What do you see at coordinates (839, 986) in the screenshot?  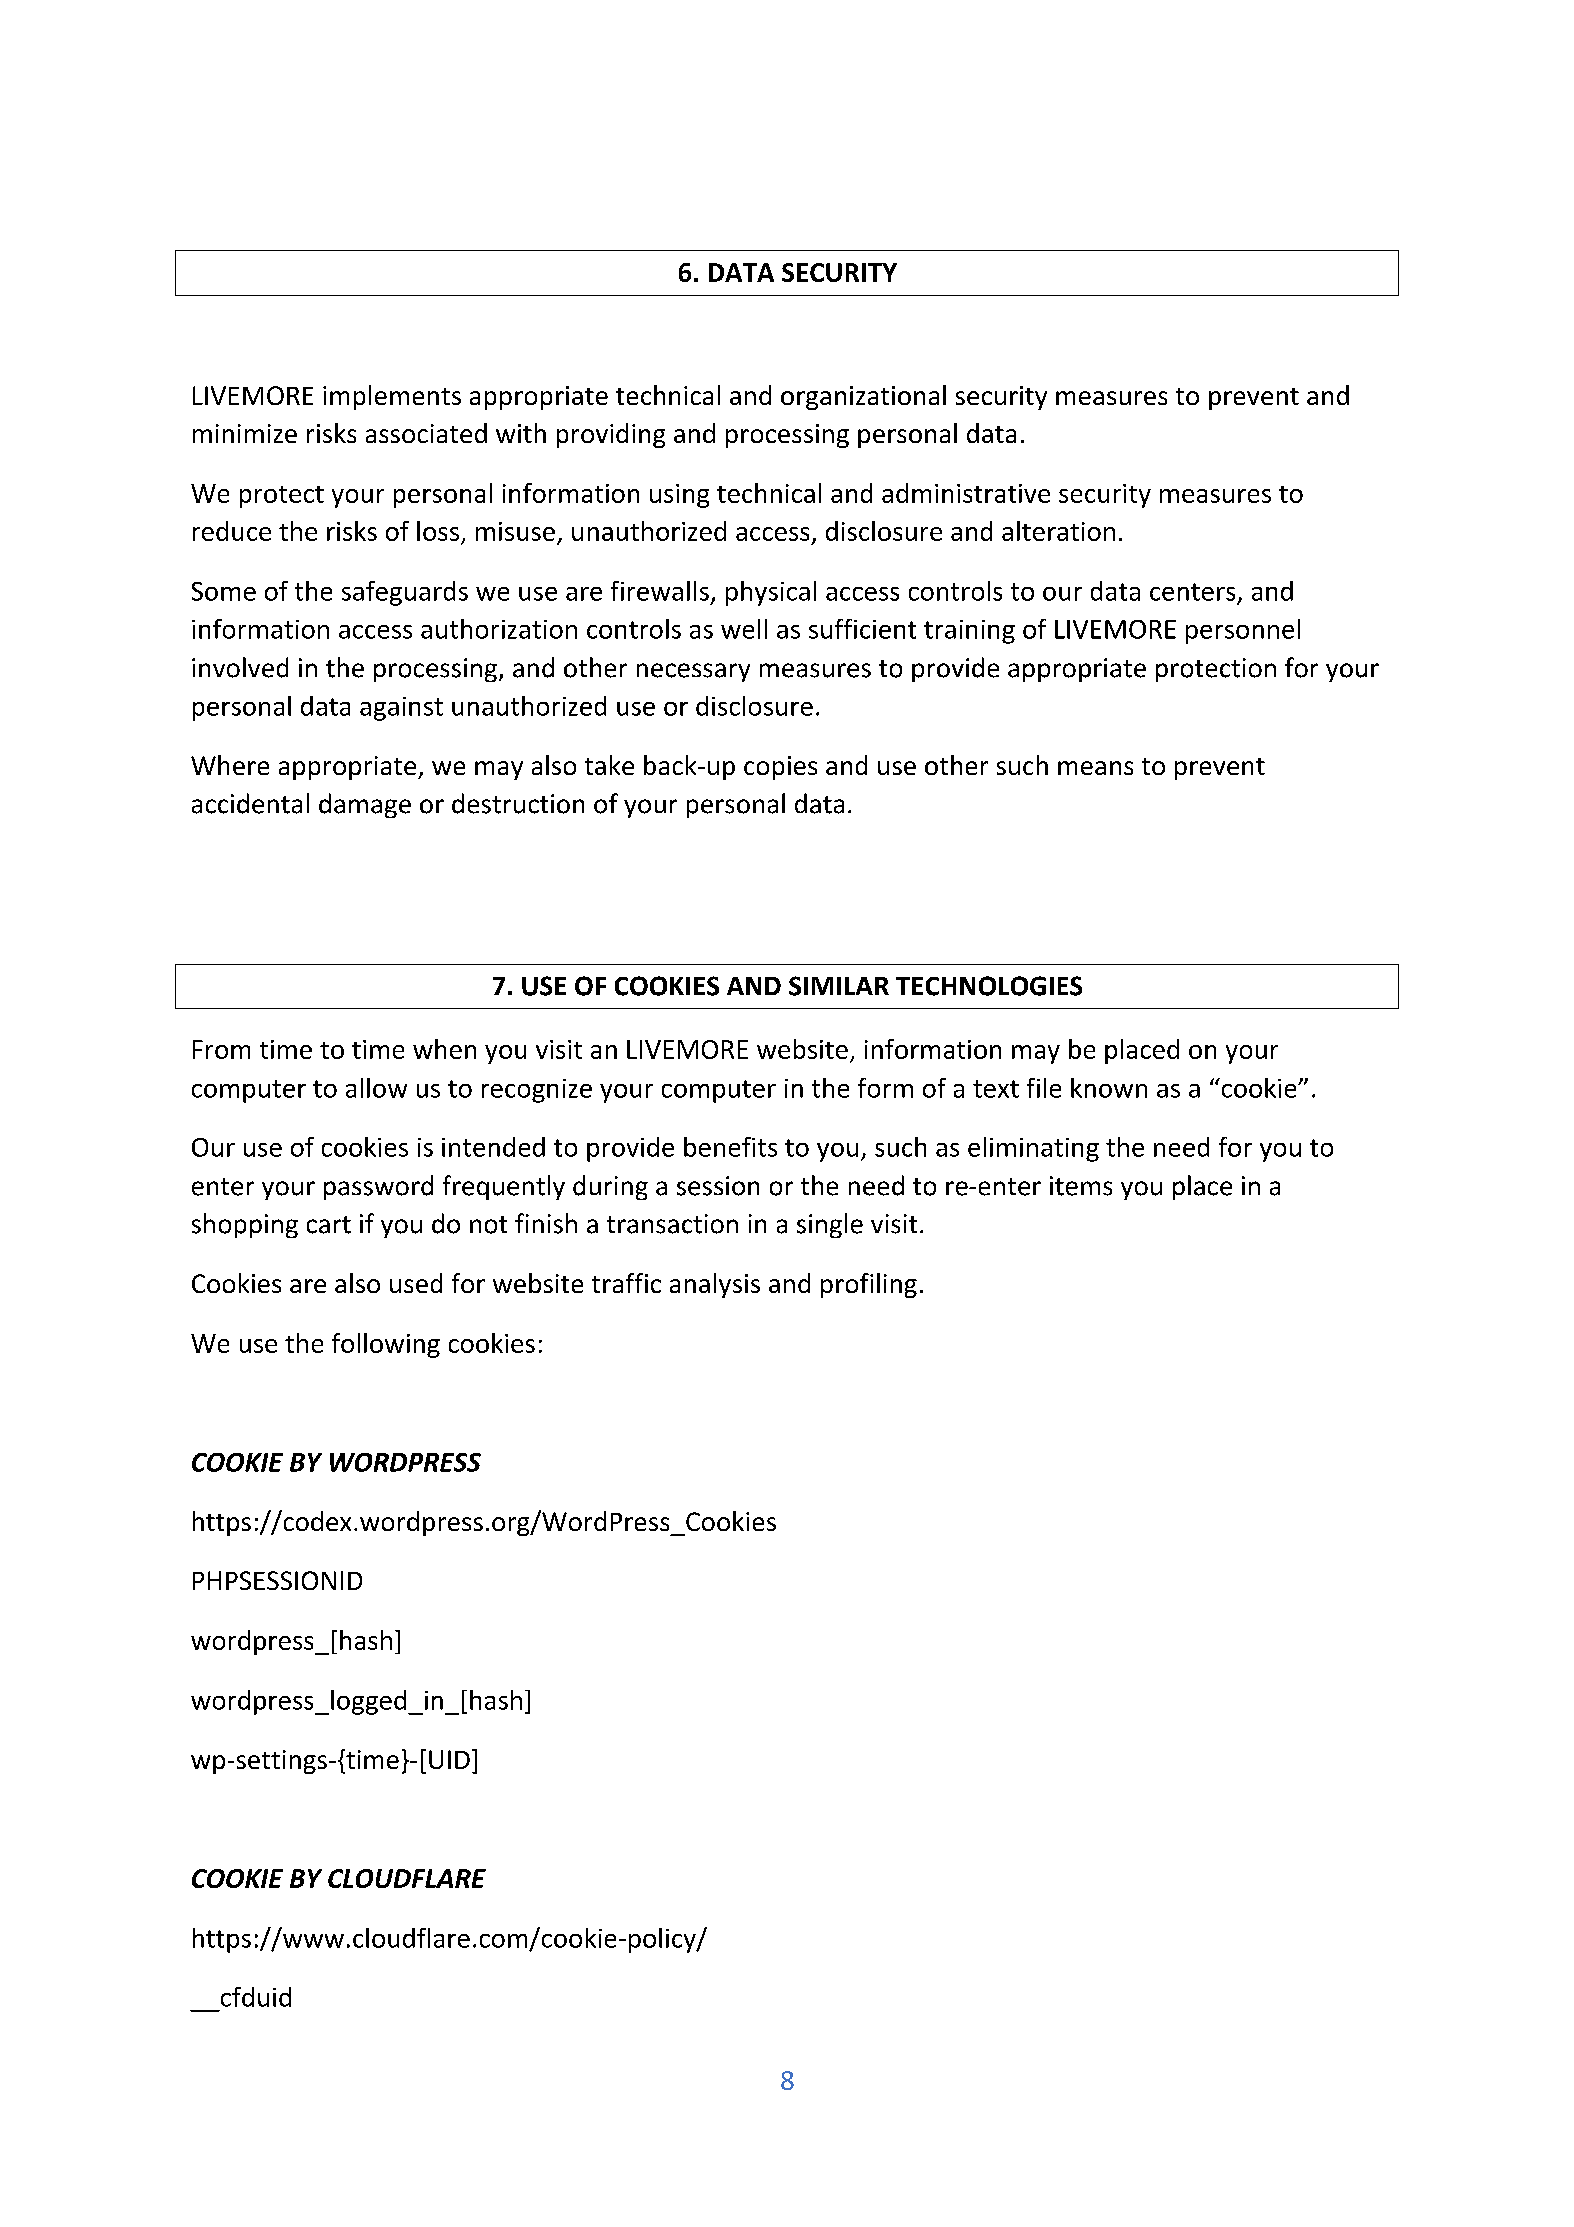 I see `SIMILAR` at bounding box center [839, 986].
